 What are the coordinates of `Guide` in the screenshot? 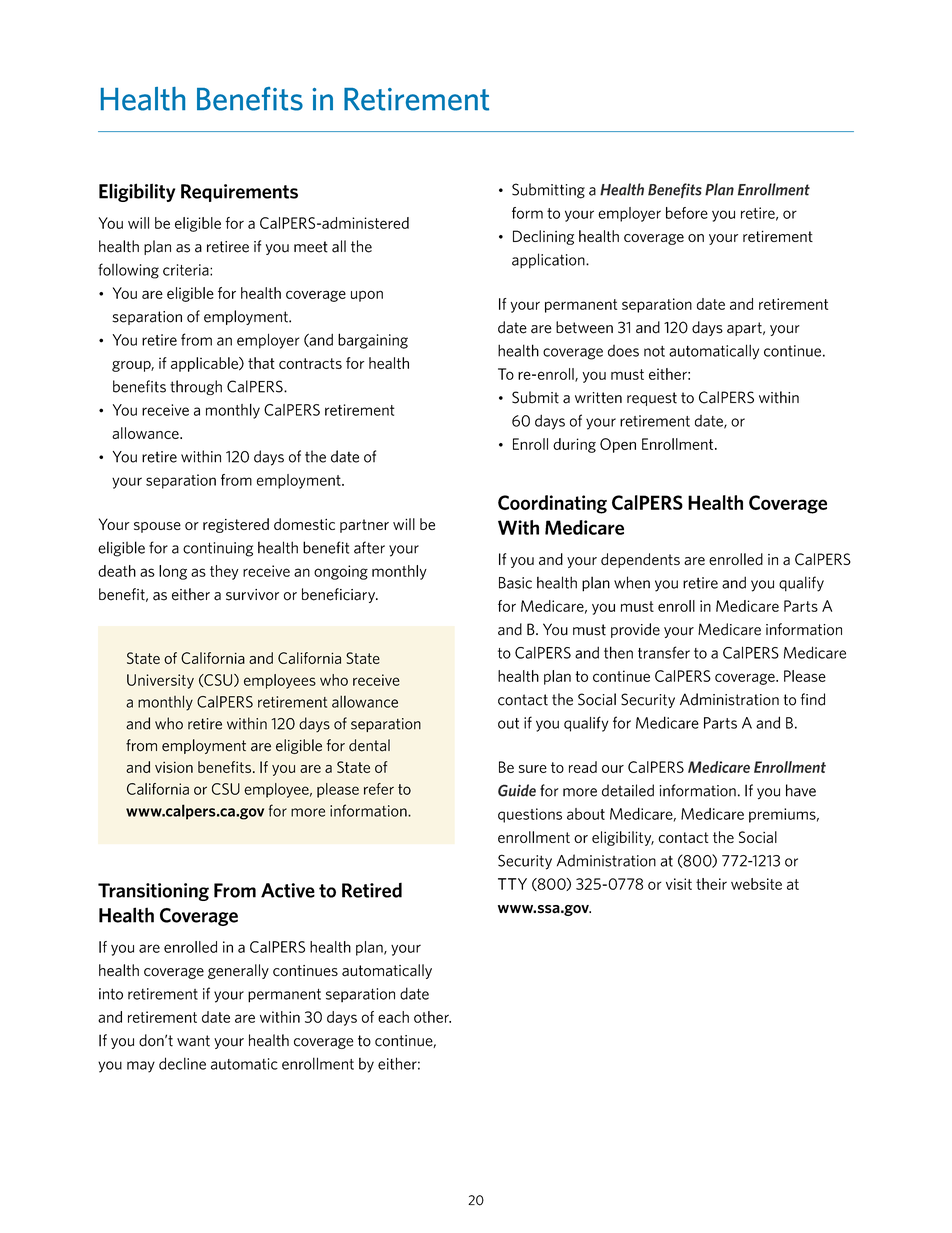 It's located at (517, 790).
